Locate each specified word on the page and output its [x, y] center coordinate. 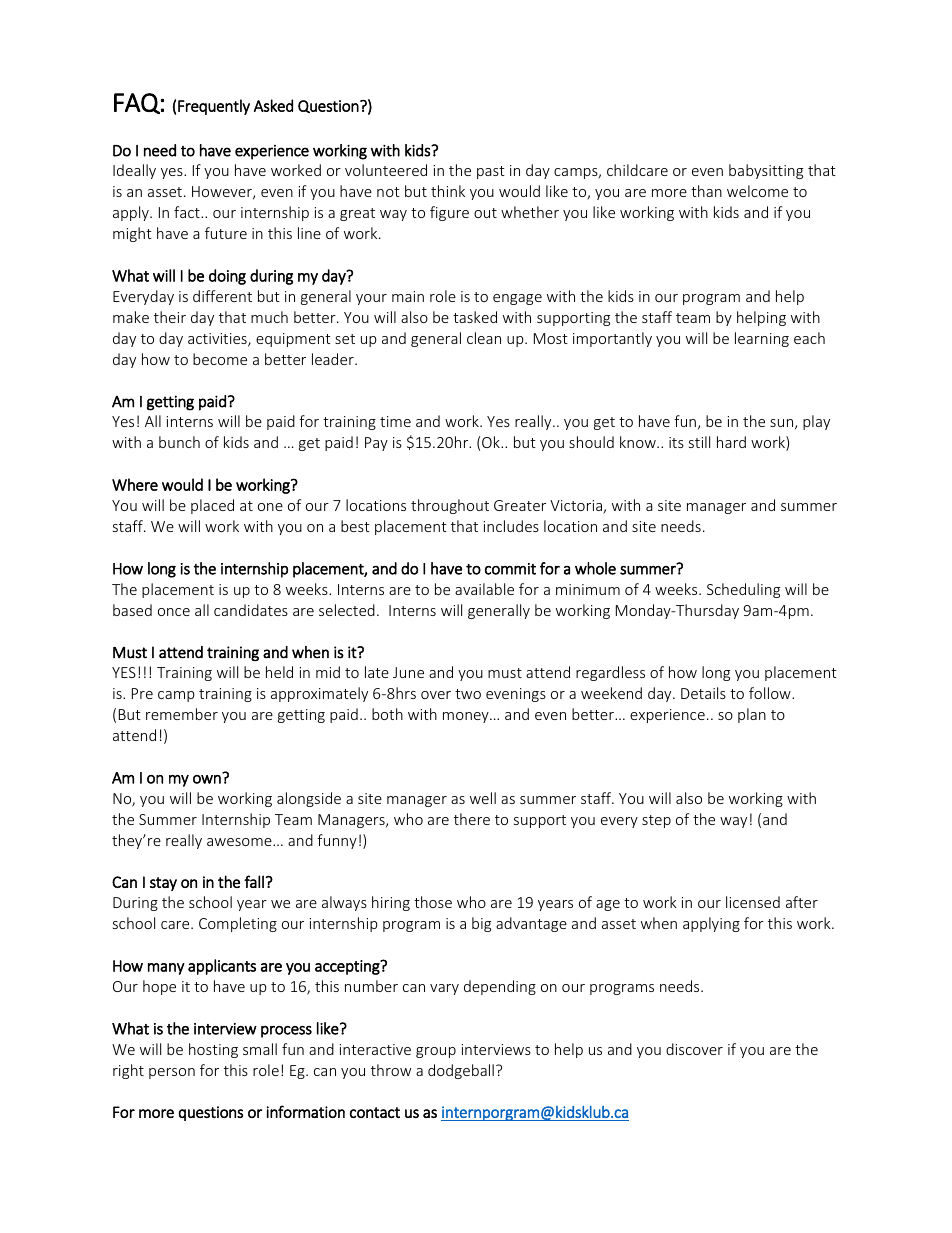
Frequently [214, 107]
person [172, 1073]
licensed [753, 902]
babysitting [766, 171]
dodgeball [461, 1071]
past [491, 172]
